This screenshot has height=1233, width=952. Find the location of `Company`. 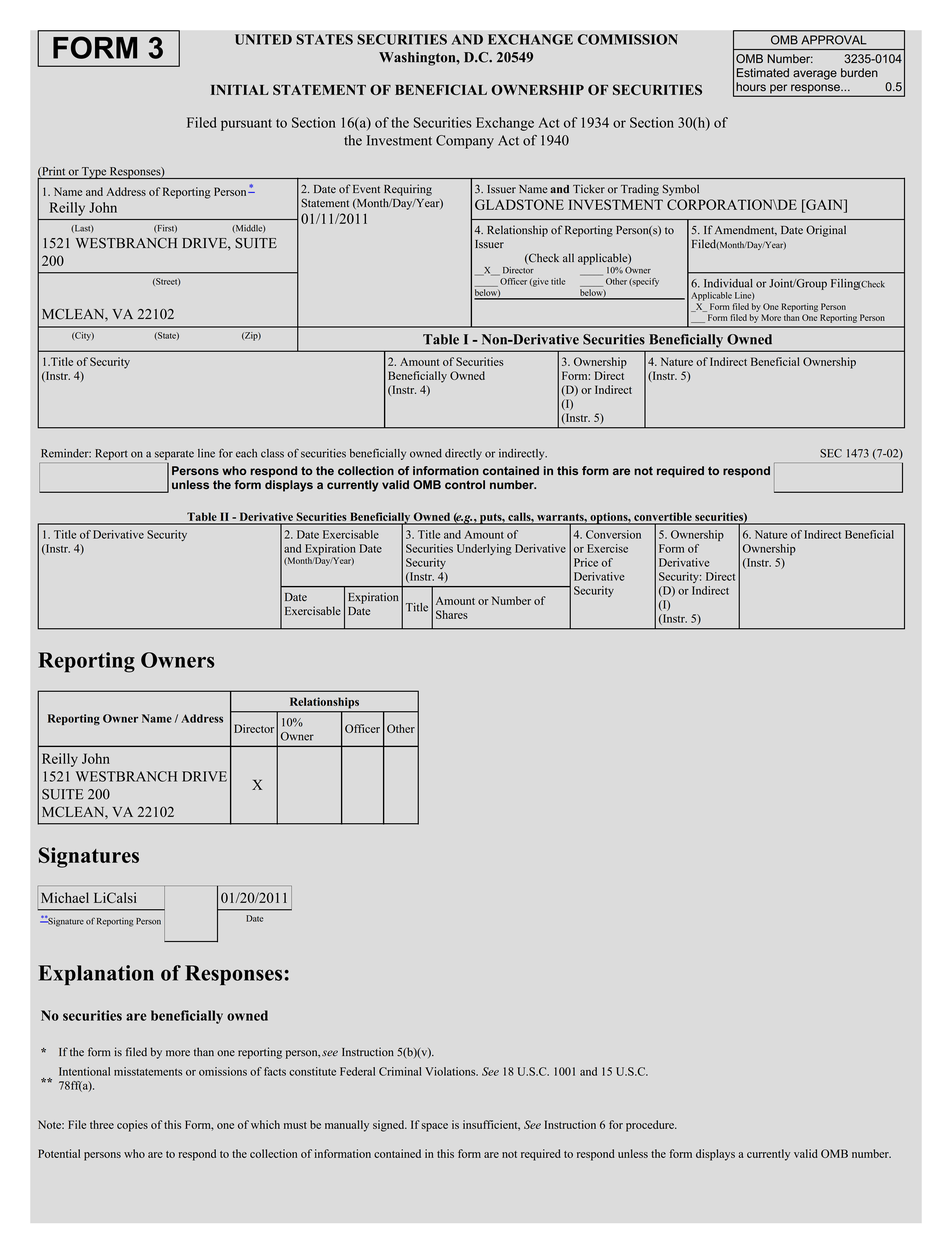

Company is located at coordinates (465, 142).
